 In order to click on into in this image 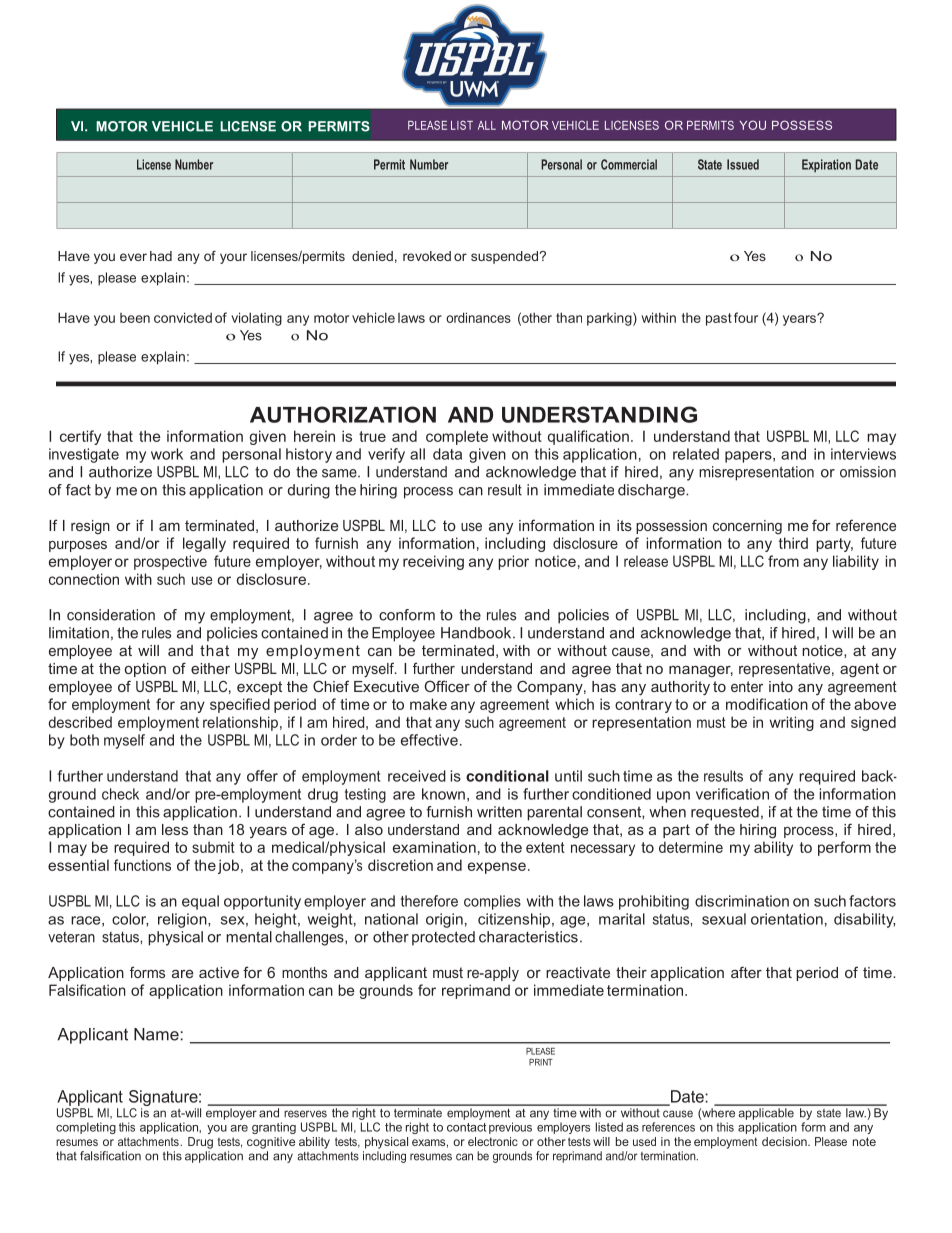, I will do `click(781, 686)`.
